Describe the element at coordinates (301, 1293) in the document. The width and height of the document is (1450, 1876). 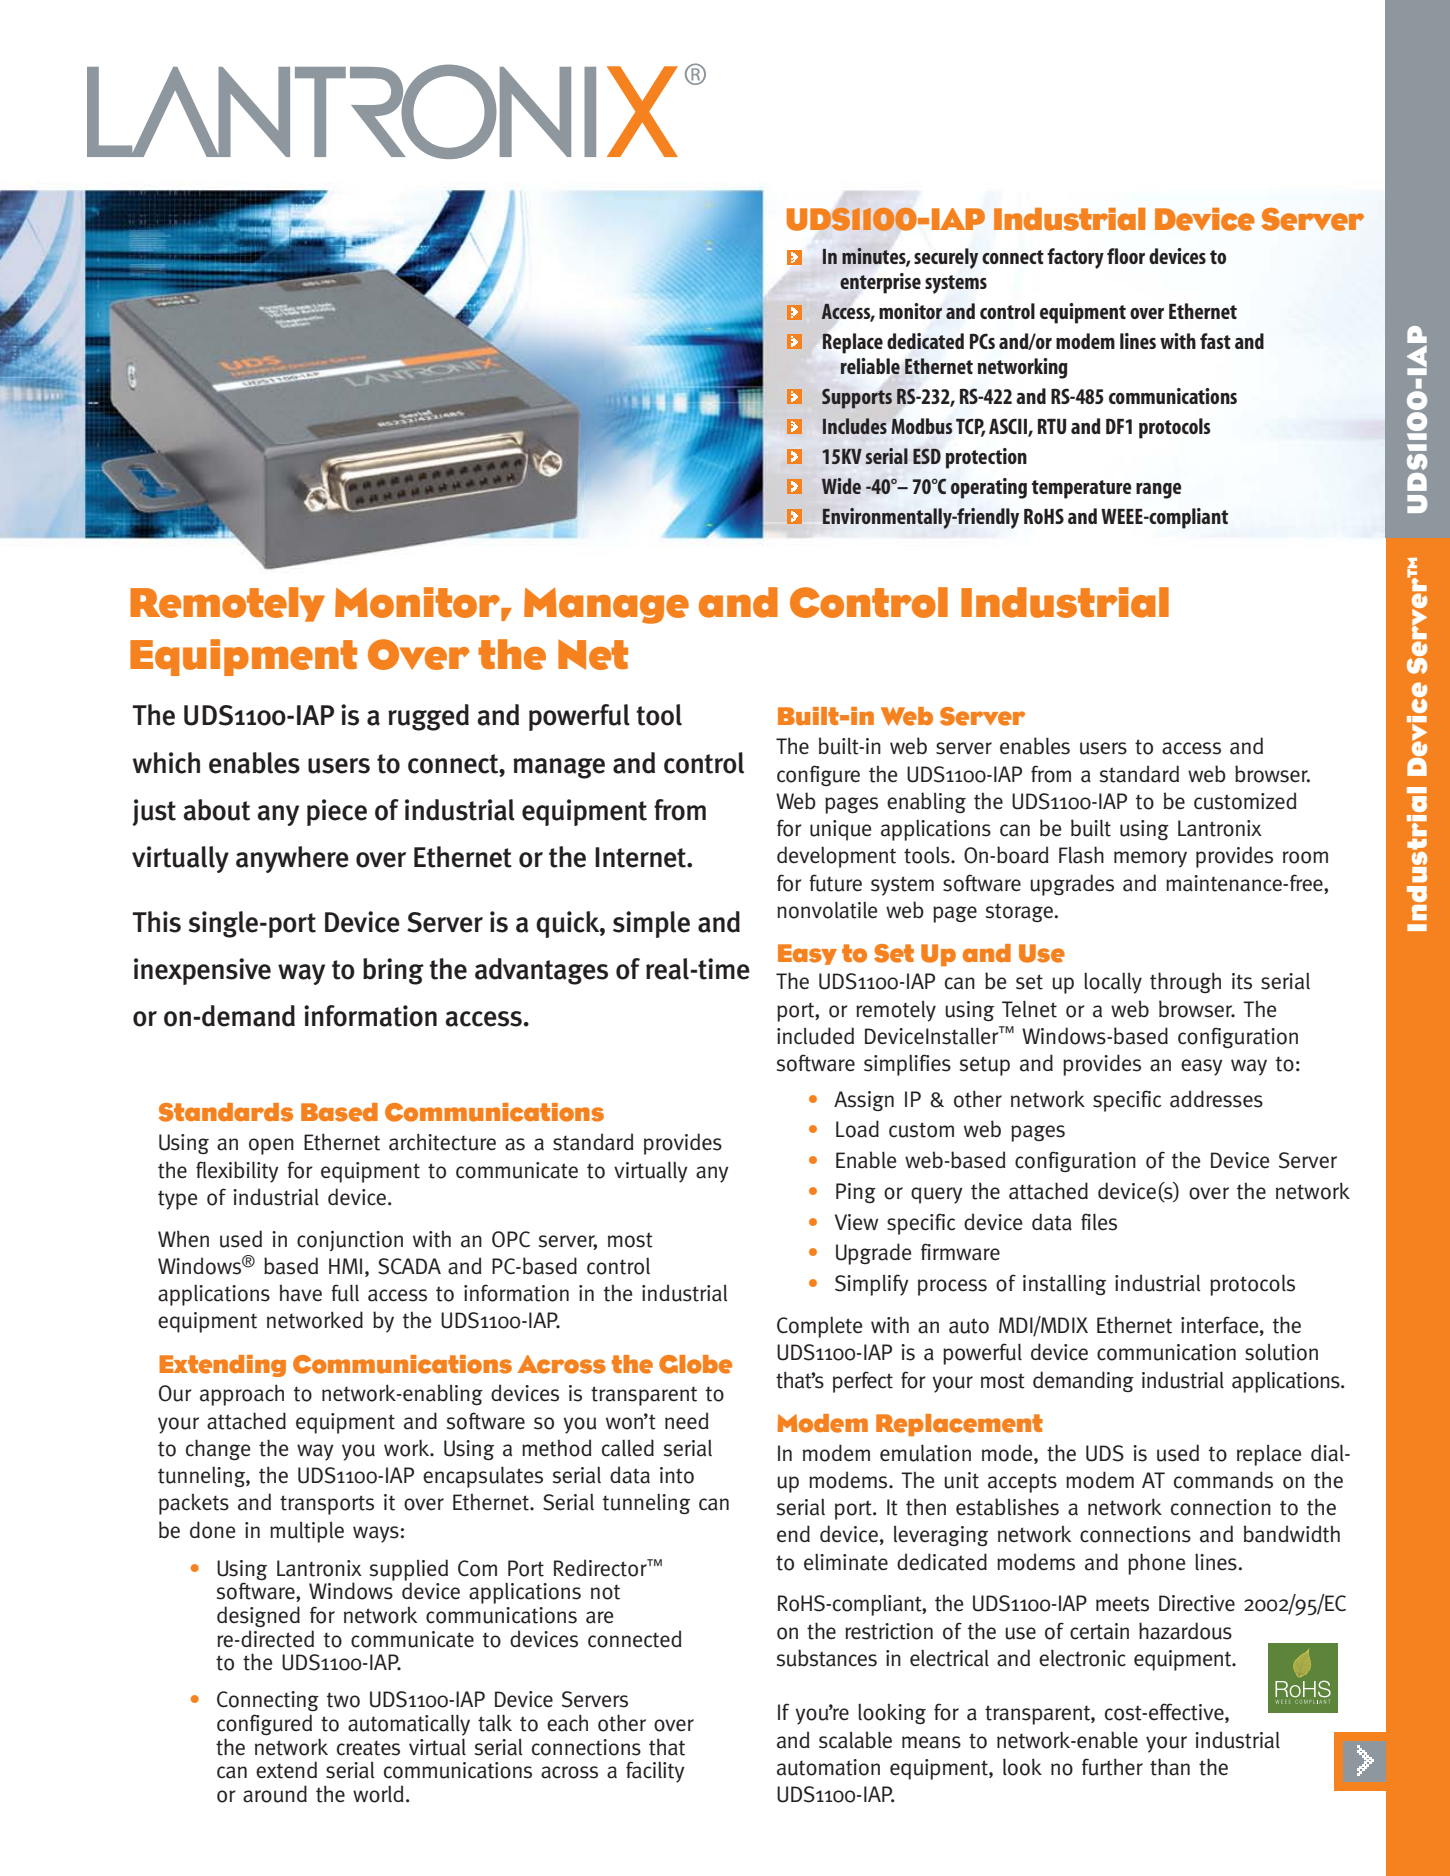
I see `have` at that location.
